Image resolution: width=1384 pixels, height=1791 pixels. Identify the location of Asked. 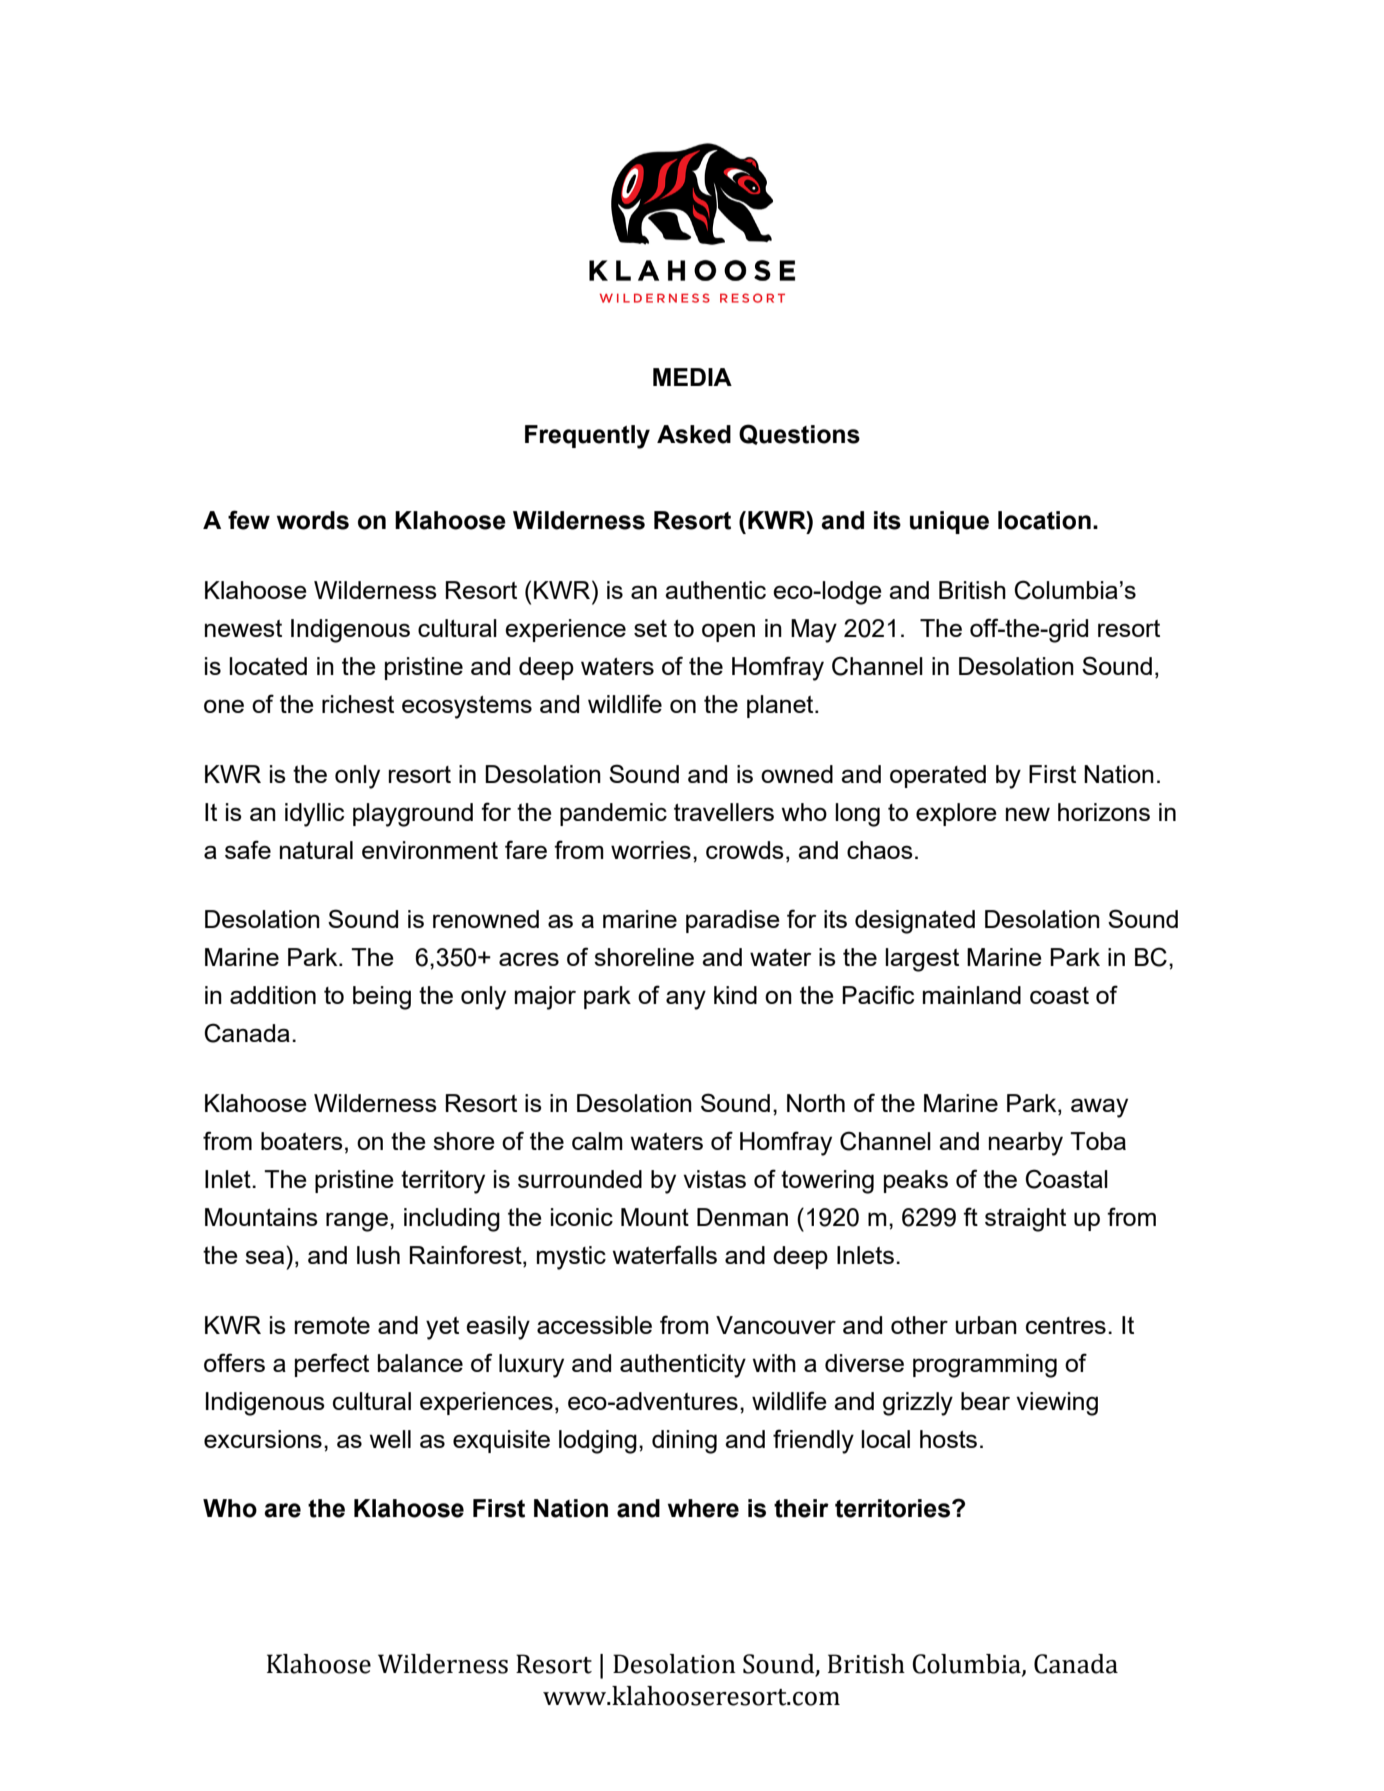
(694, 434).
